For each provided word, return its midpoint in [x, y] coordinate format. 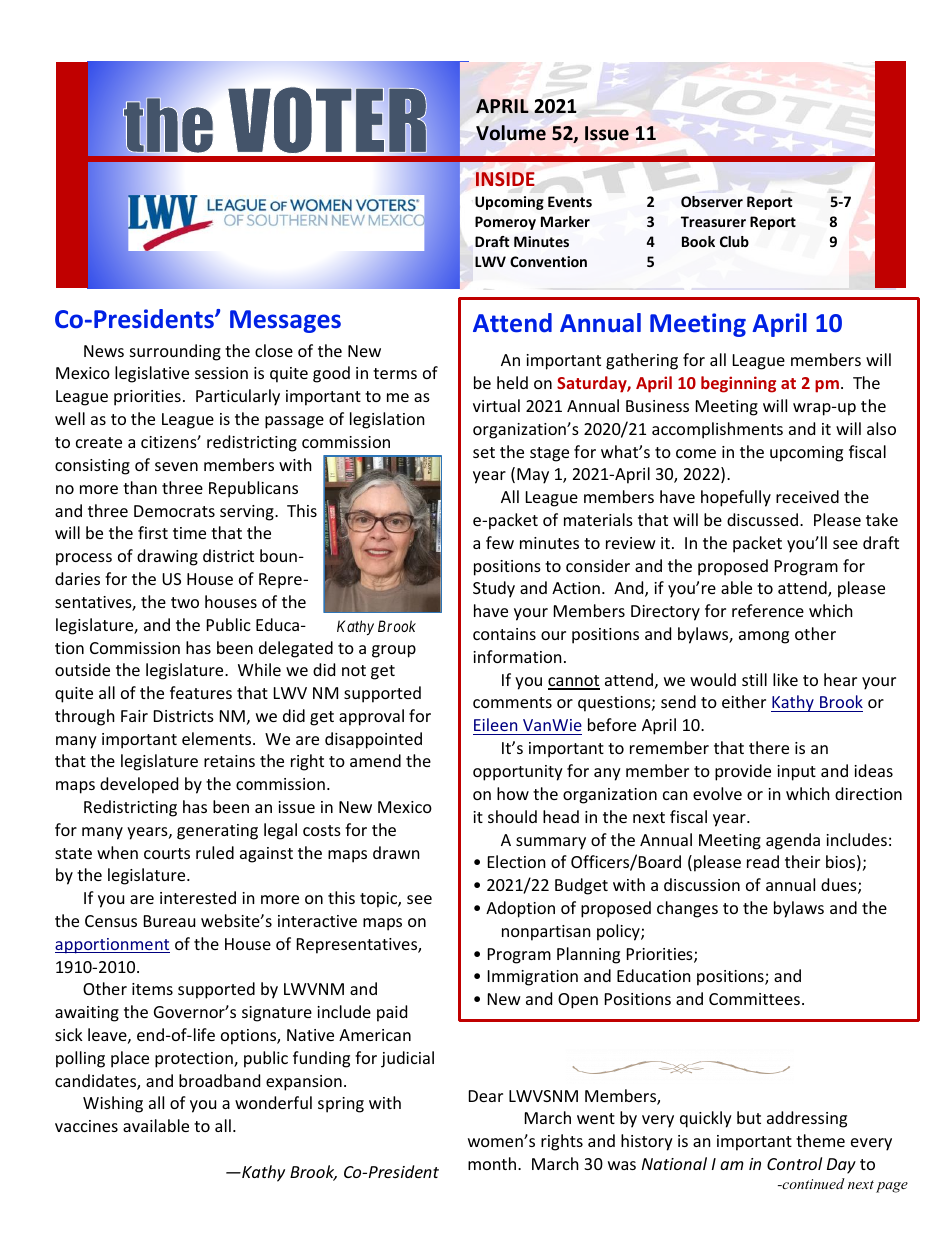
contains [504, 634]
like [785, 679]
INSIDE [505, 179]
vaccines [86, 1126]
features [201, 692]
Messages [285, 321]
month [493, 1163]
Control [794, 1163]
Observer [712, 201]
